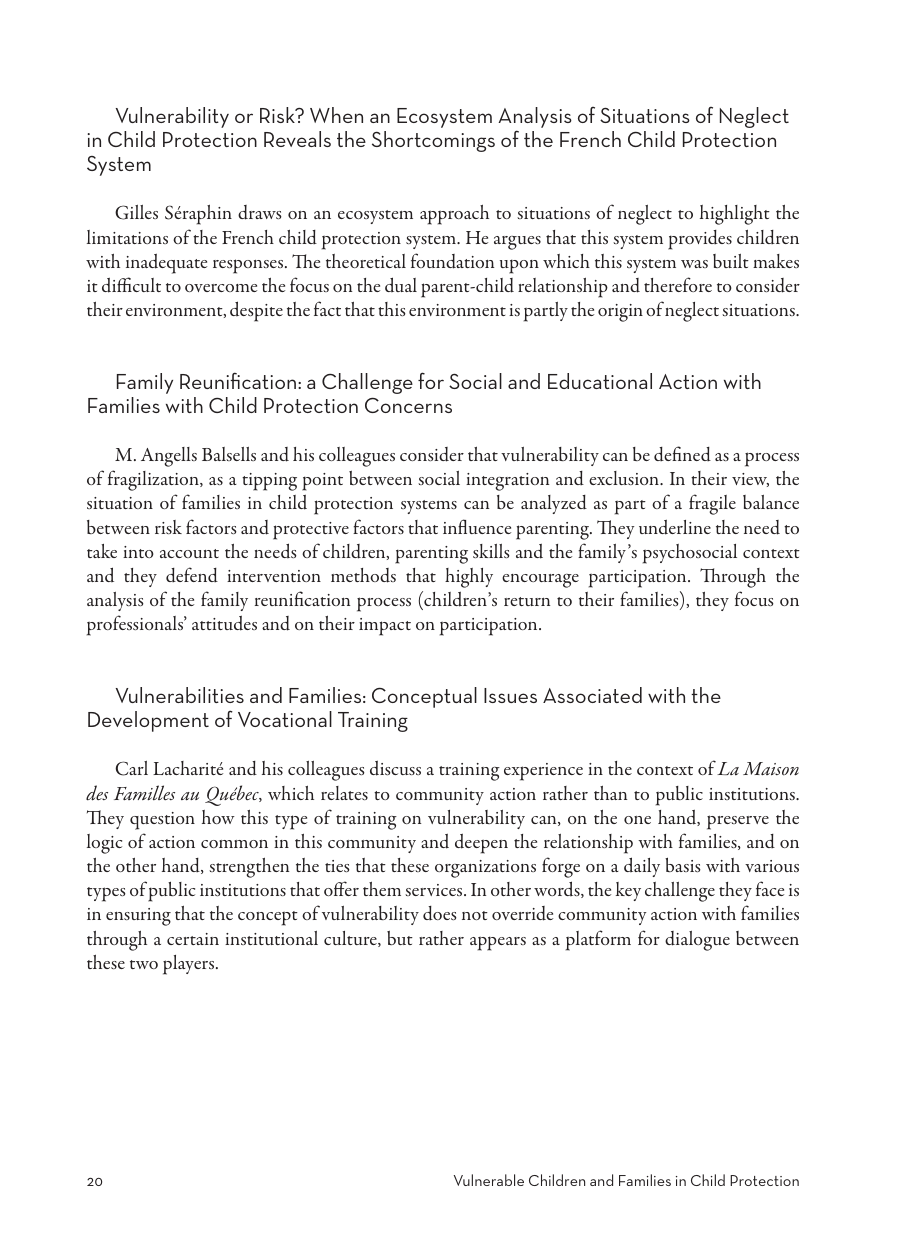 The width and height of the image is (913, 1253). I want to click on impact, so click(385, 627).
